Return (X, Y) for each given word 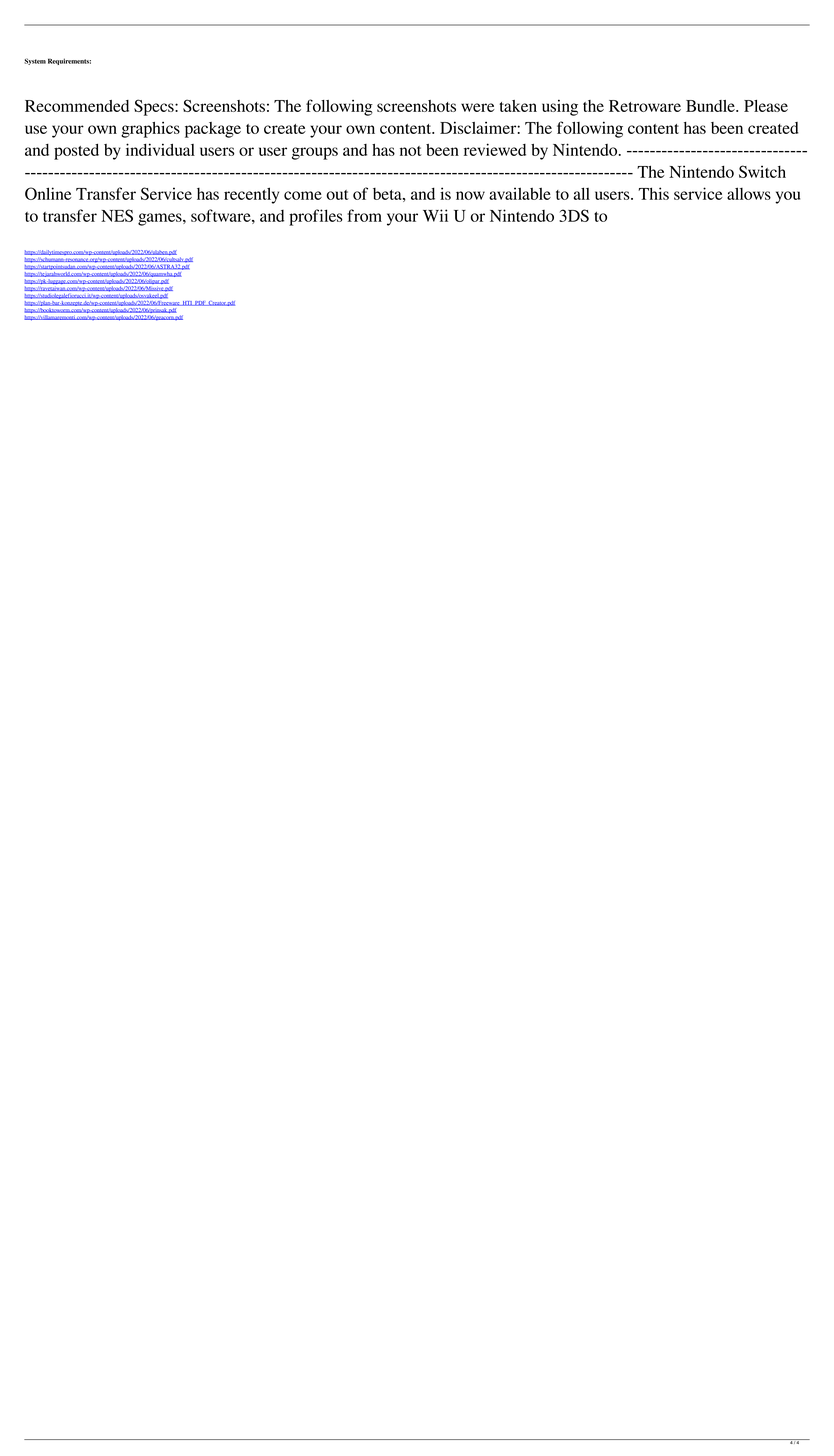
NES (117, 215)
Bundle (711, 106)
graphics (150, 130)
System (35, 61)
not (411, 151)
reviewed (495, 149)
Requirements (69, 61)
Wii (435, 215)
